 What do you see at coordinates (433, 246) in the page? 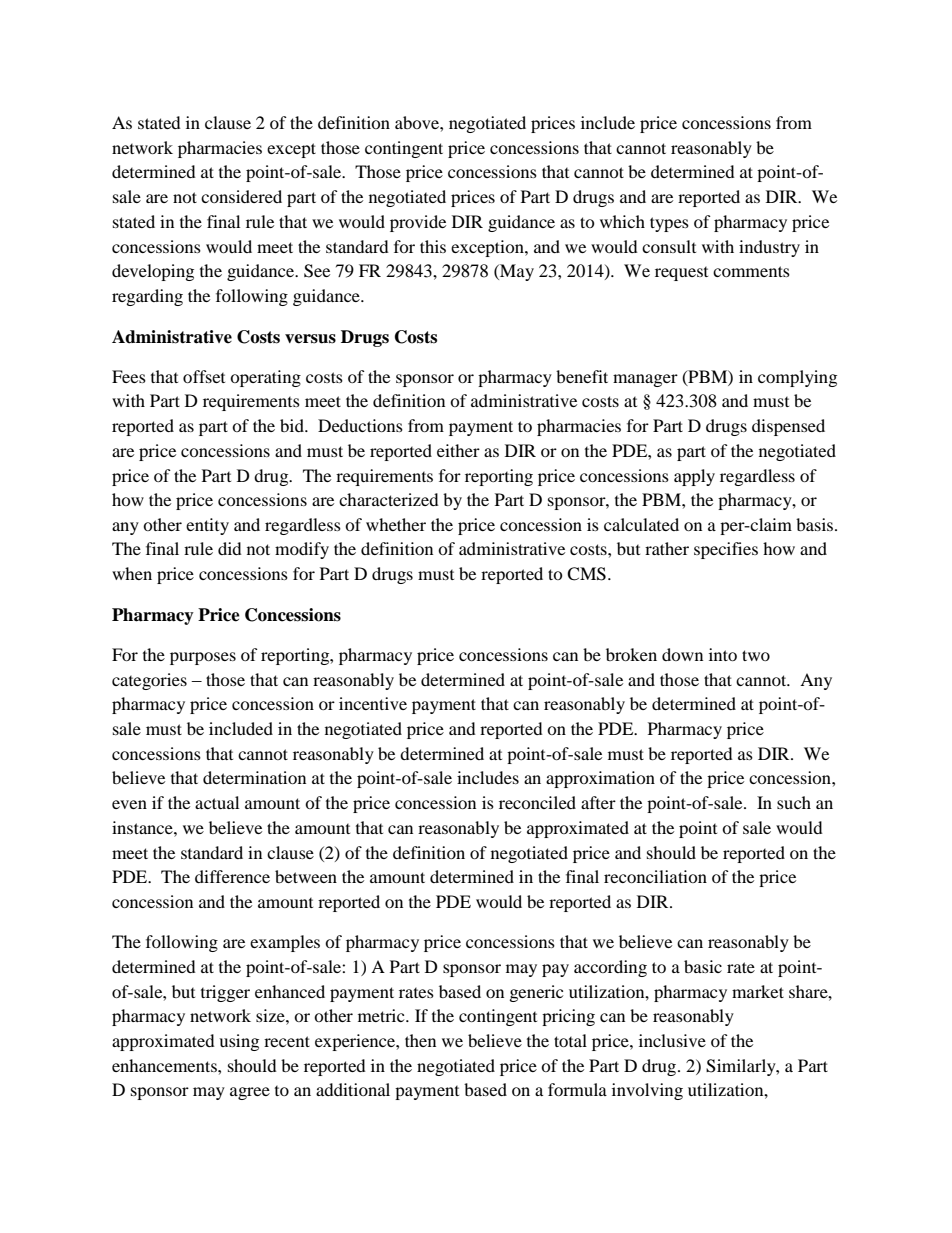
I see `this` at bounding box center [433, 246].
